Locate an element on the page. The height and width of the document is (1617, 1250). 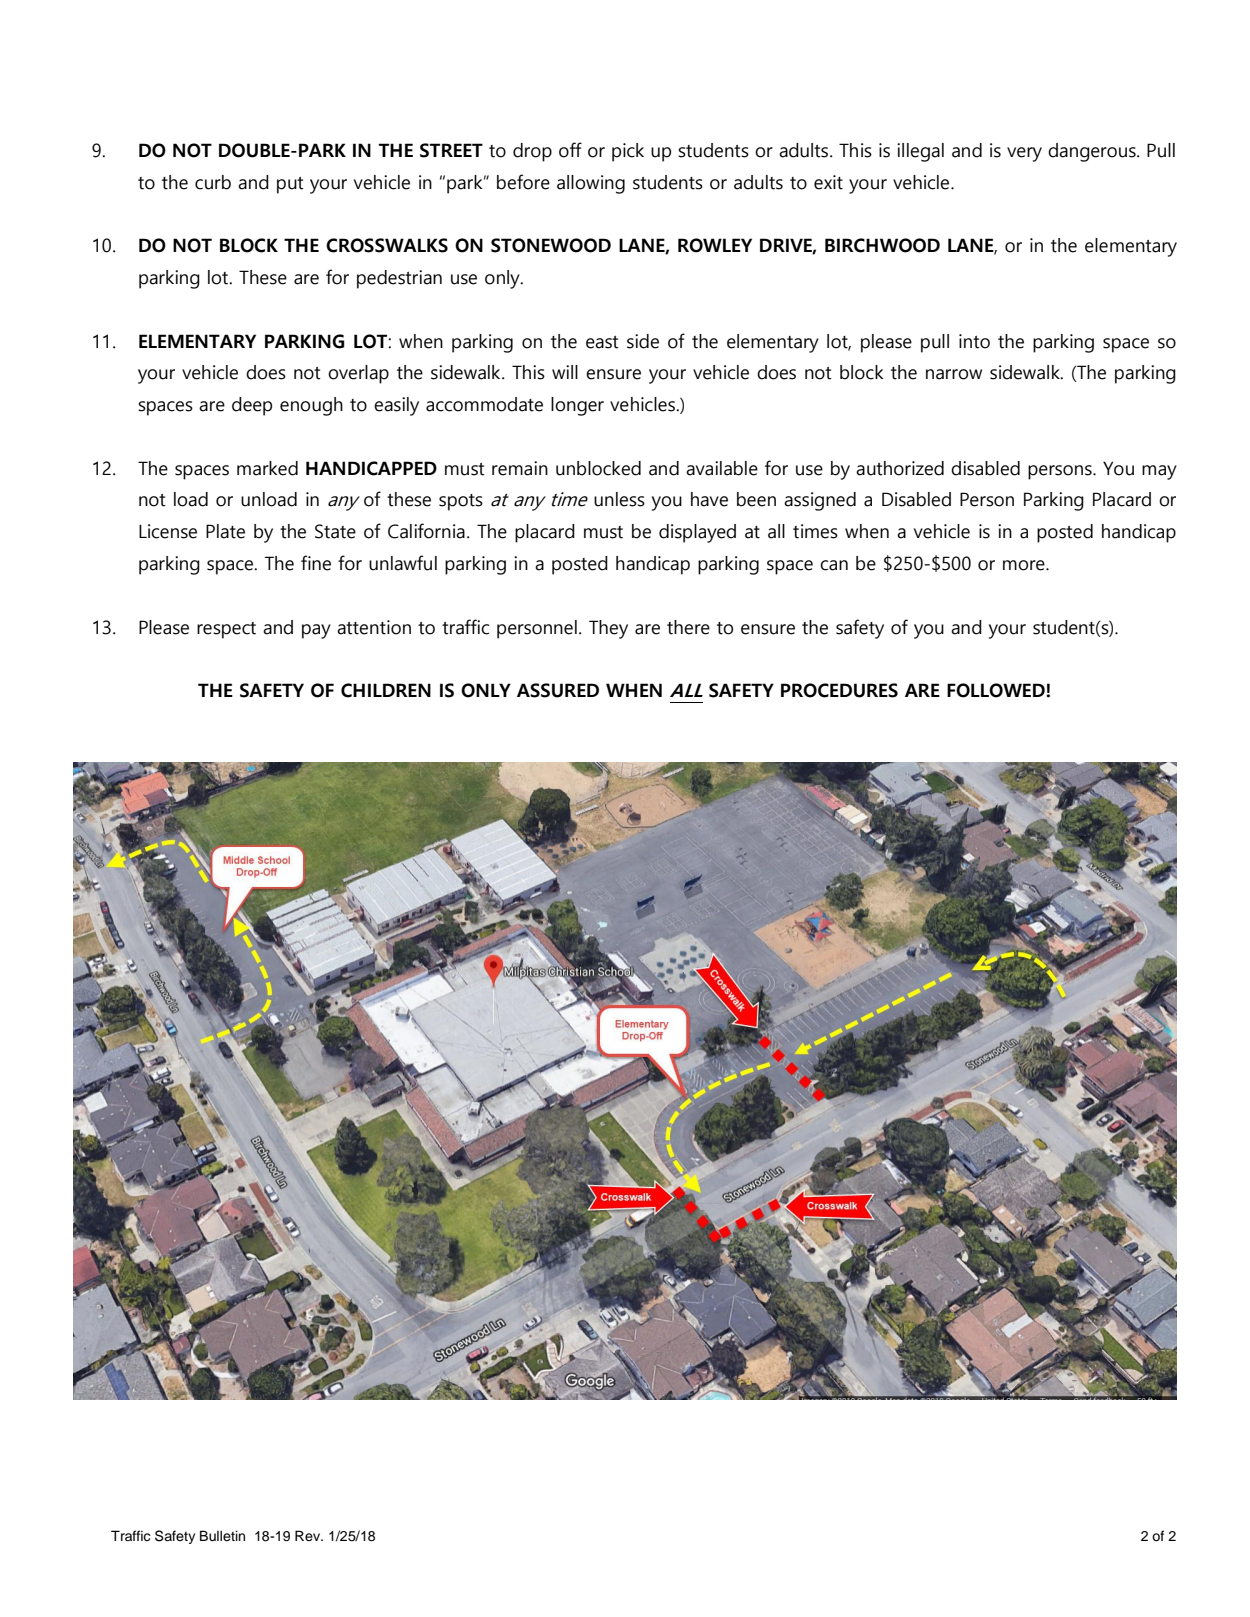
They is located at coordinates (608, 629).
